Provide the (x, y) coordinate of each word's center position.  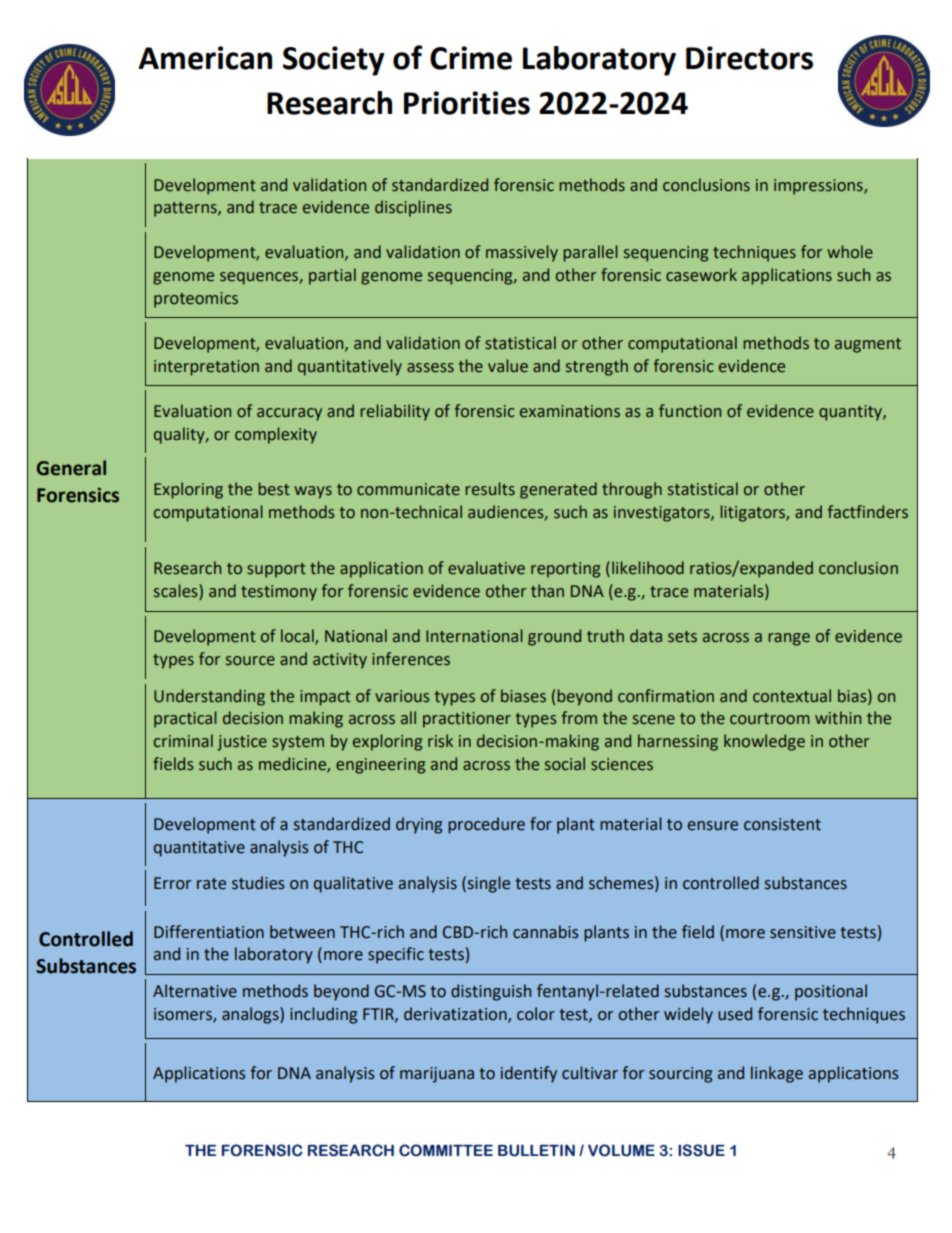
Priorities (467, 103)
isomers (184, 1015)
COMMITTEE (446, 1150)
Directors (749, 58)
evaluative (486, 568)
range (789, 639)
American (205, 58)
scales (177, 591)
